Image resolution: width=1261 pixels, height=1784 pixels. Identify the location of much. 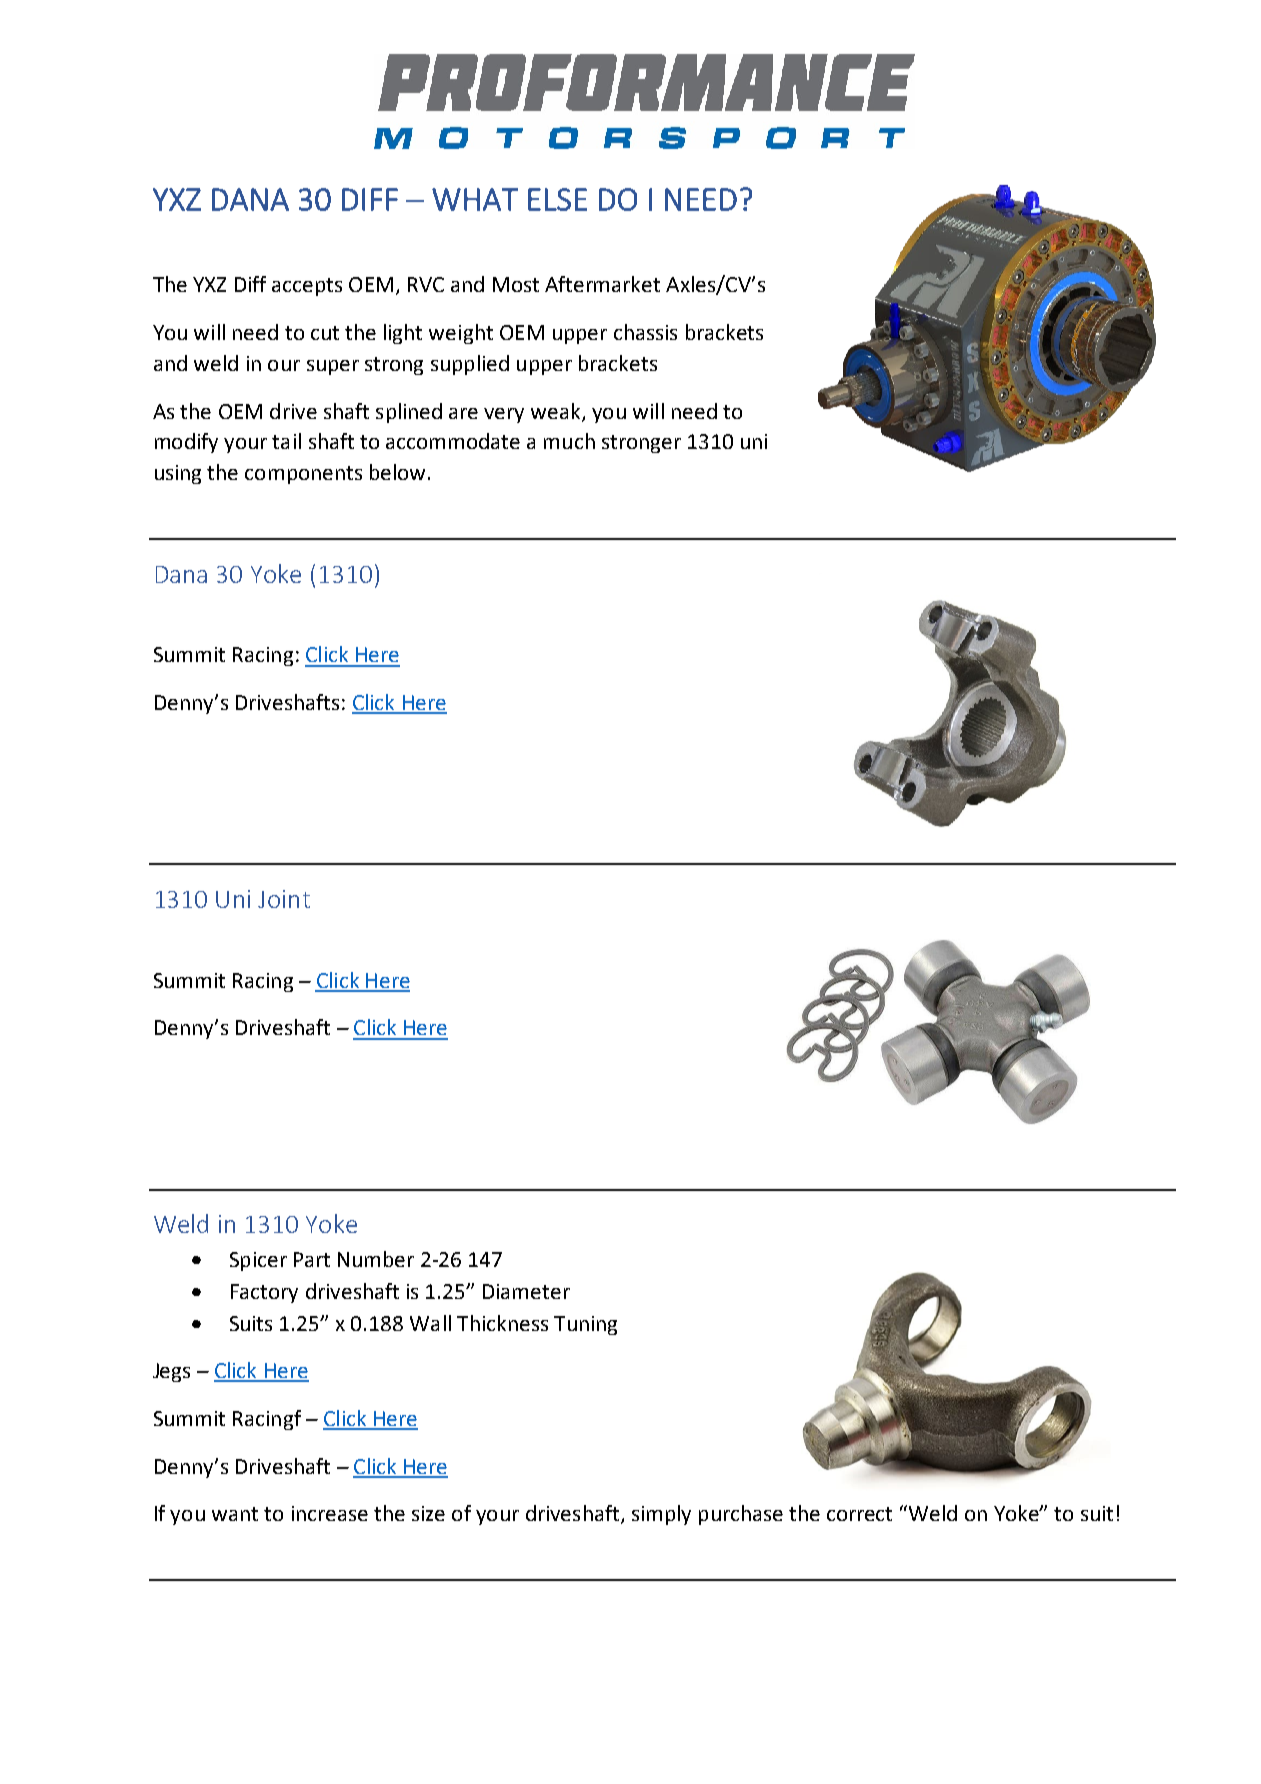
(569, 441).
